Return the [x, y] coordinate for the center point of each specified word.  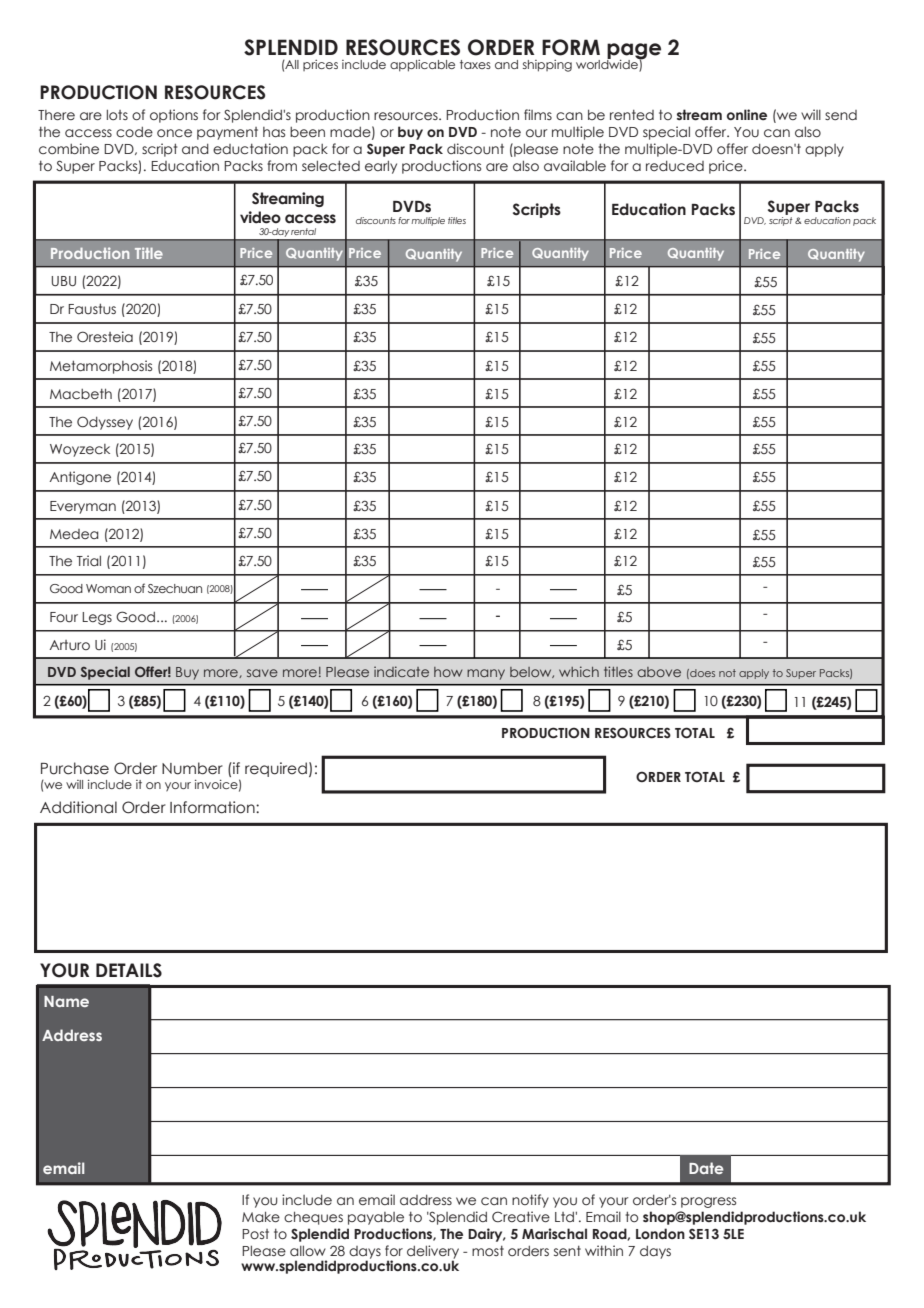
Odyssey [105, 423]
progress [708, 1202]
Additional [78, 807]
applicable [422, 66]
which [579, 671]
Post [255, 1234]
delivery [433, 1253]
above [659, 672]
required [276, 769]
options [174, 116]
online [747, 114]
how [448, 672]
